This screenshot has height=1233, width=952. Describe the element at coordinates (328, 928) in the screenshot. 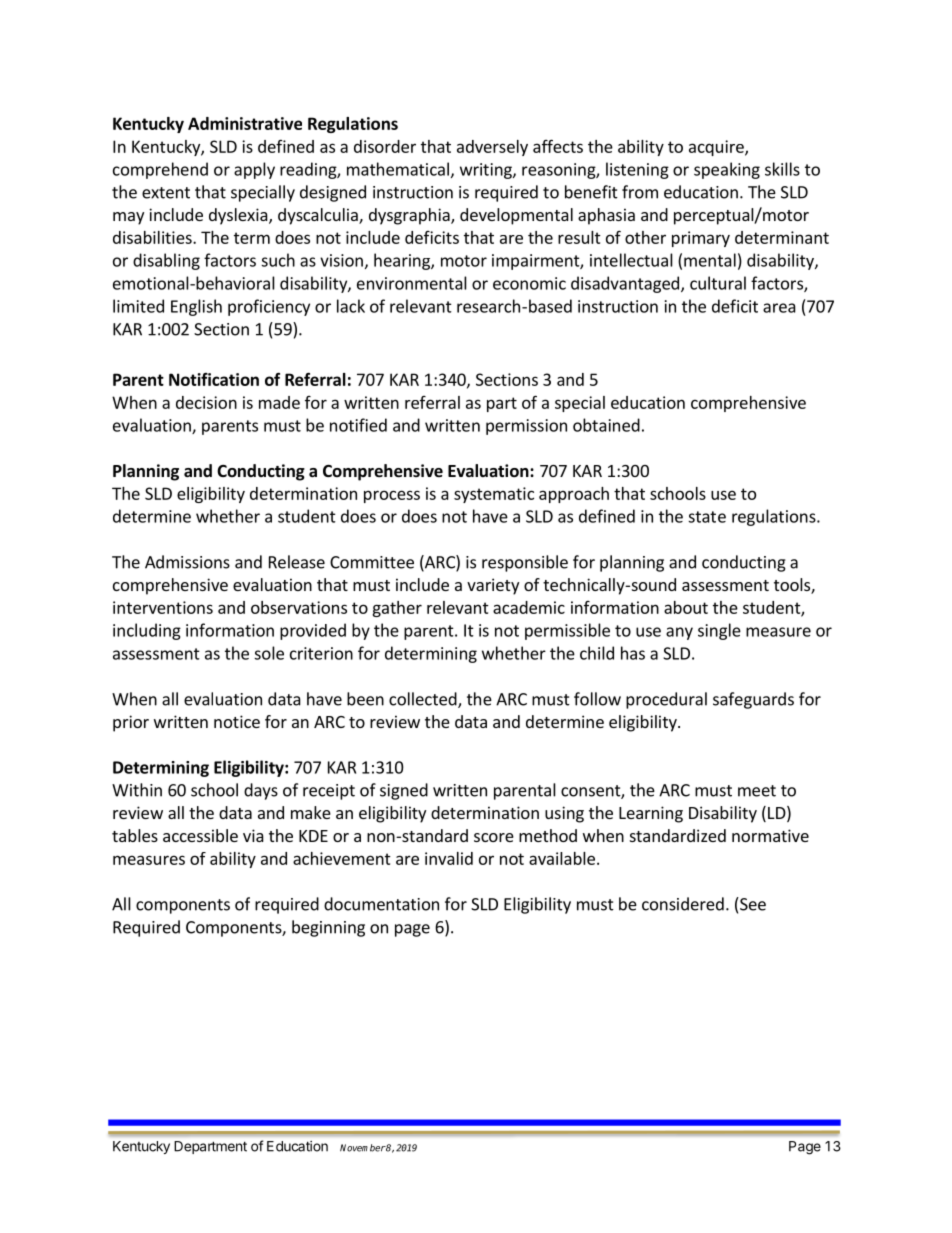

I see `beginning` at that location.
